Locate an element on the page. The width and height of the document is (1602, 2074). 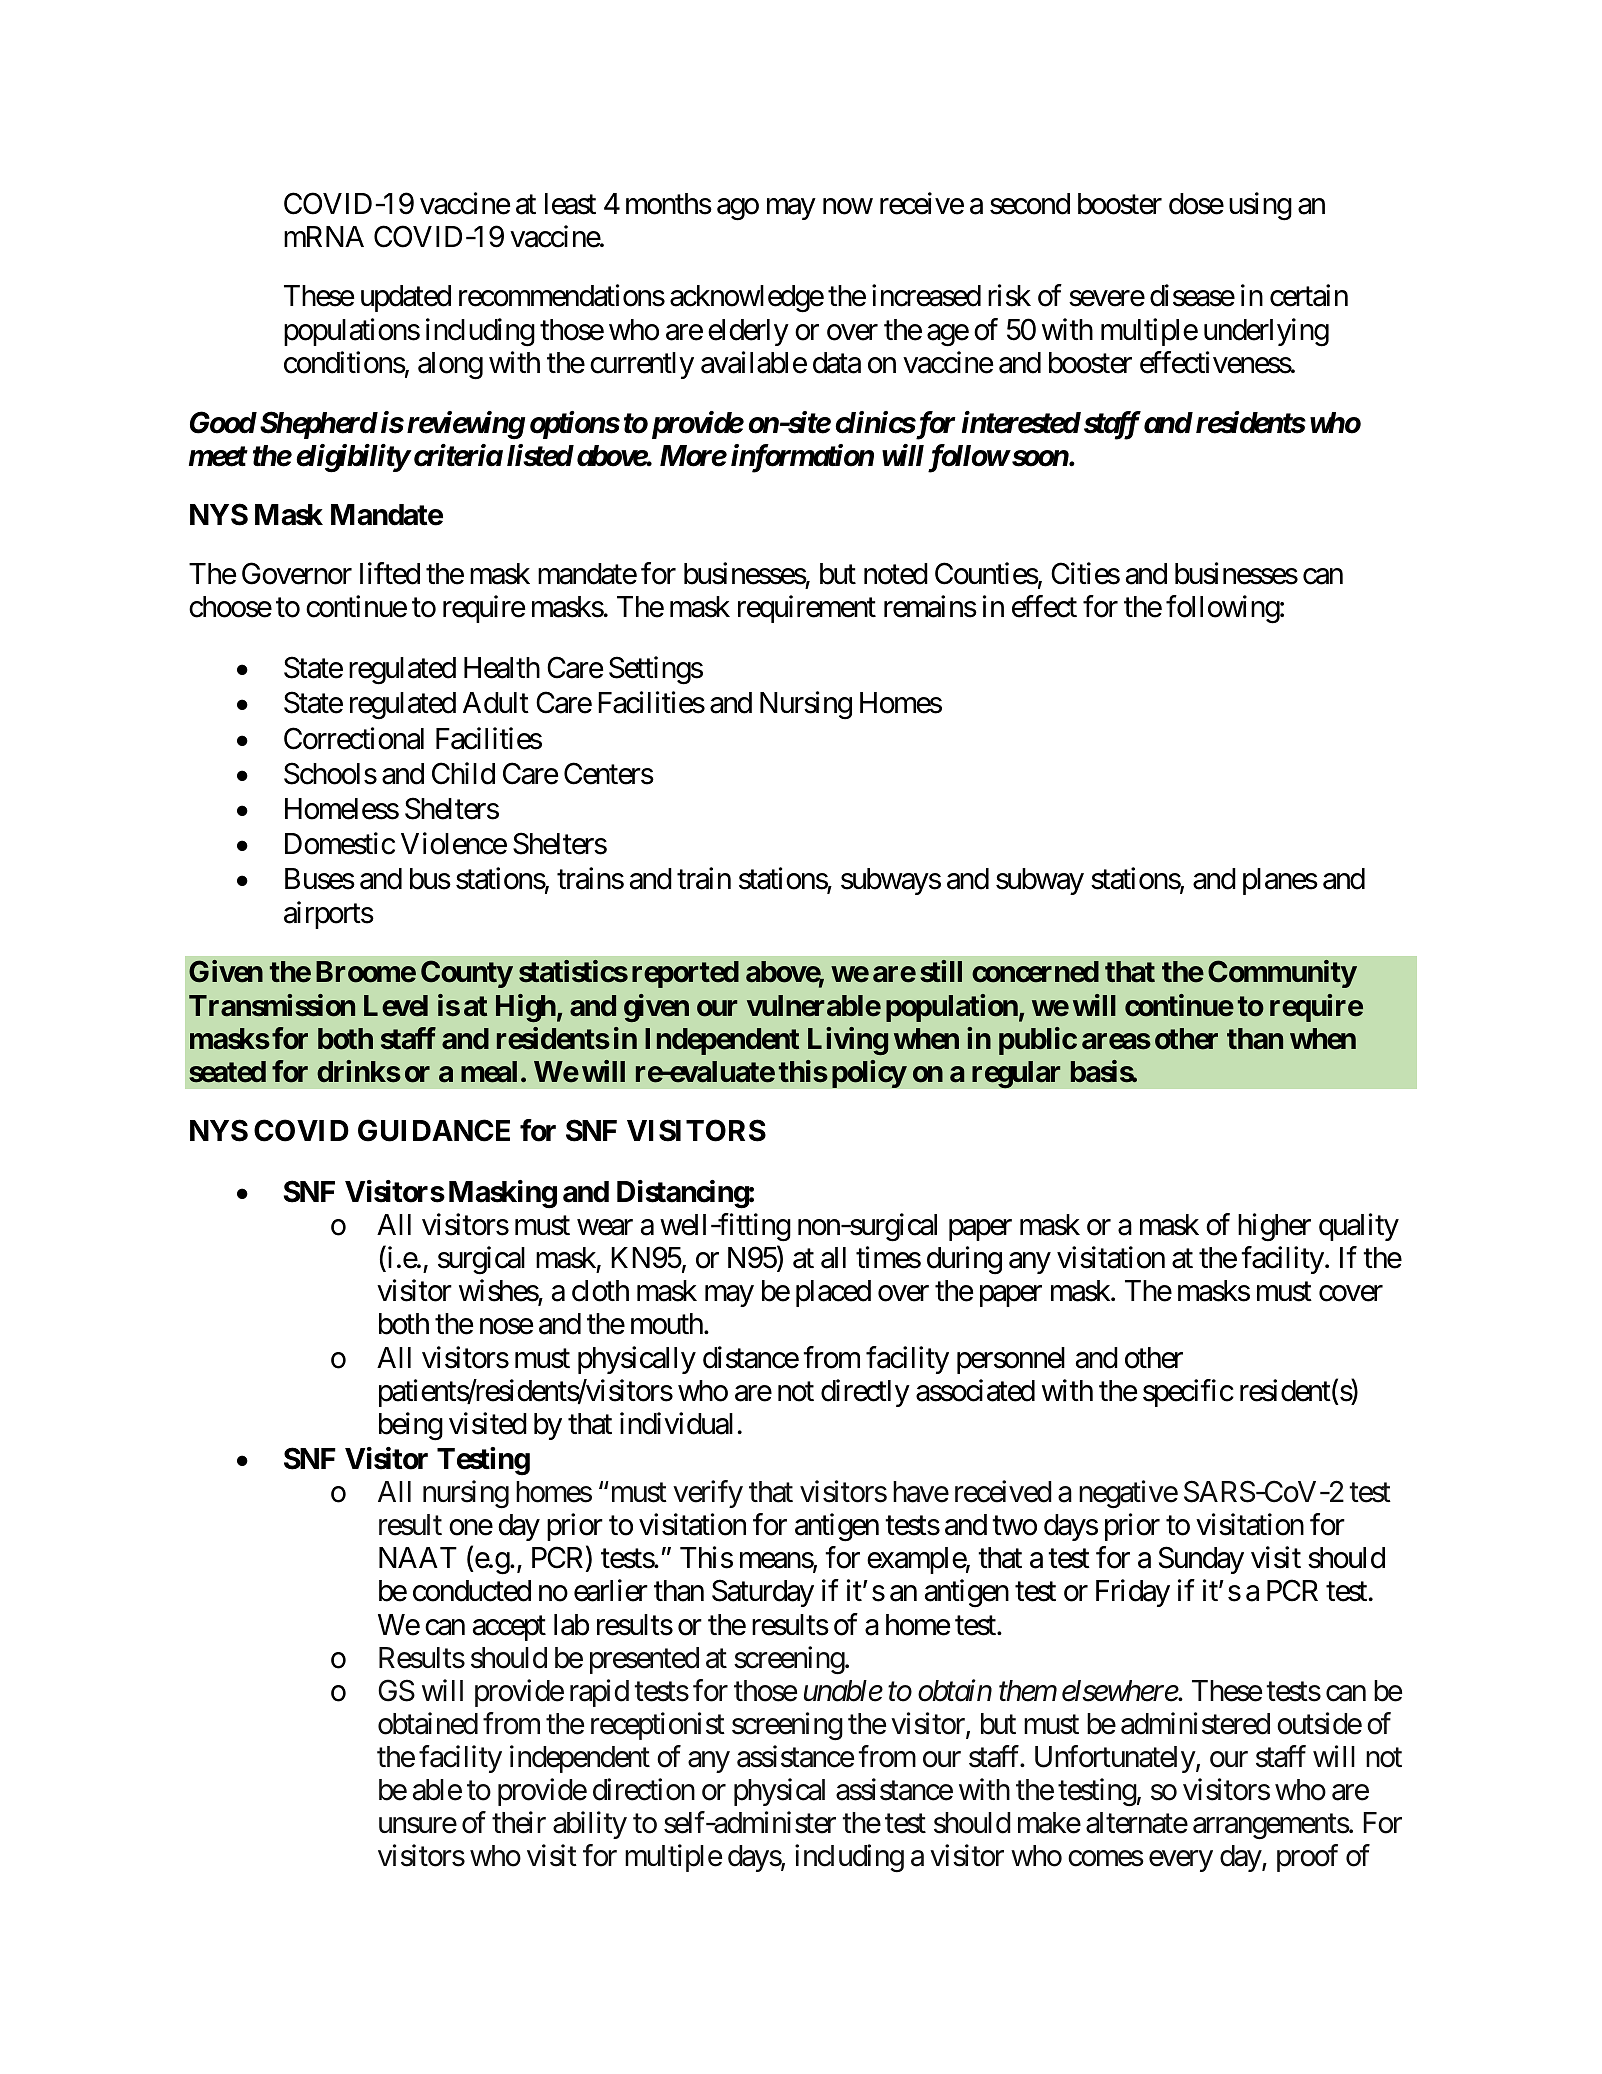
placed is located at coordinates (833, 1293).
